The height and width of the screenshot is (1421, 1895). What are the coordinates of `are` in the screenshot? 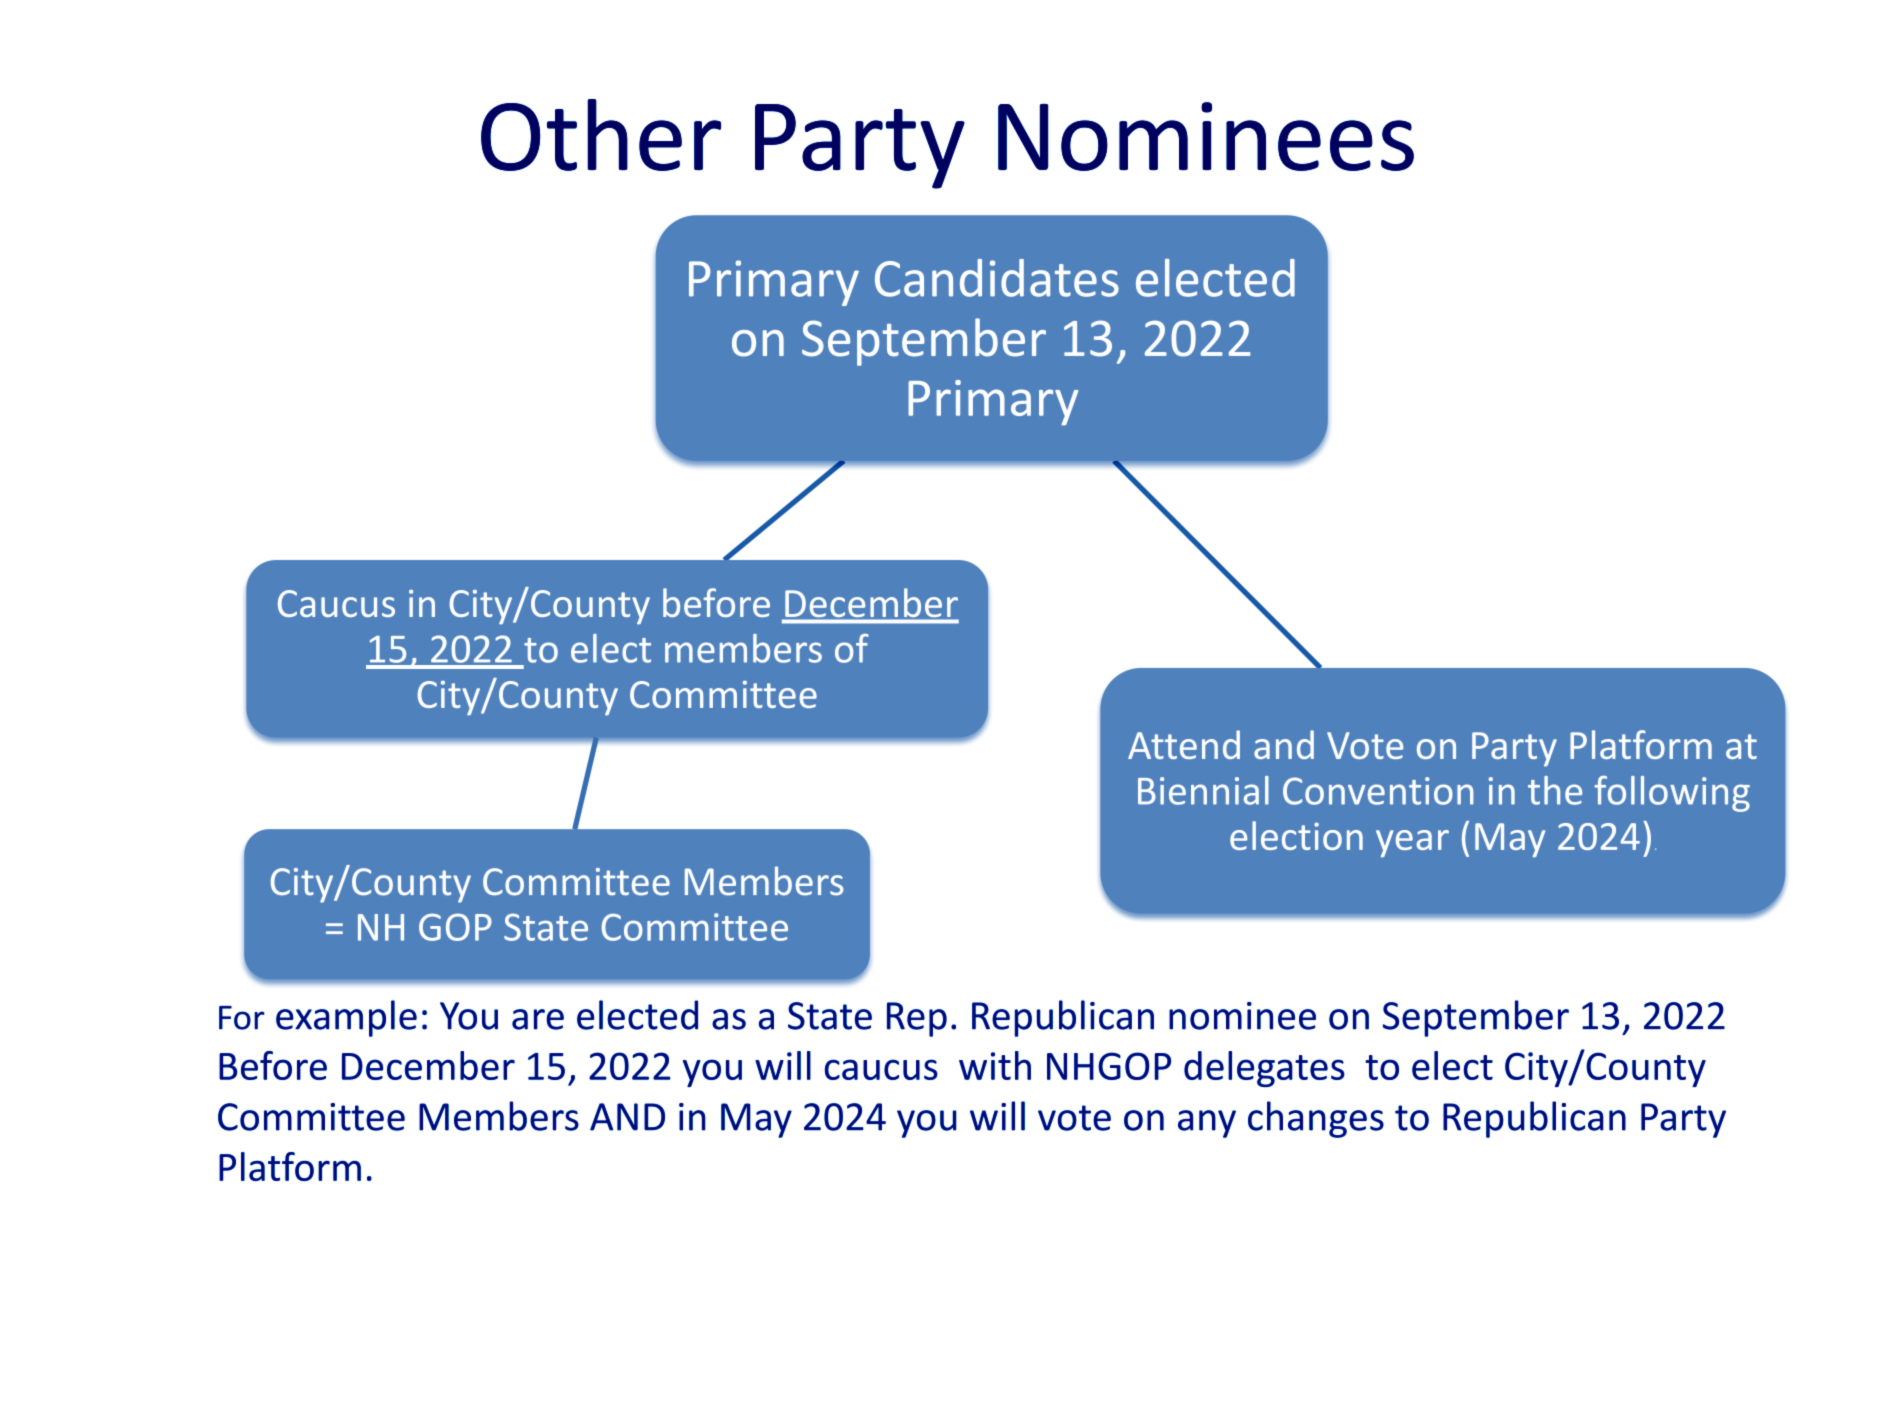 It's located at (538, 1019).
